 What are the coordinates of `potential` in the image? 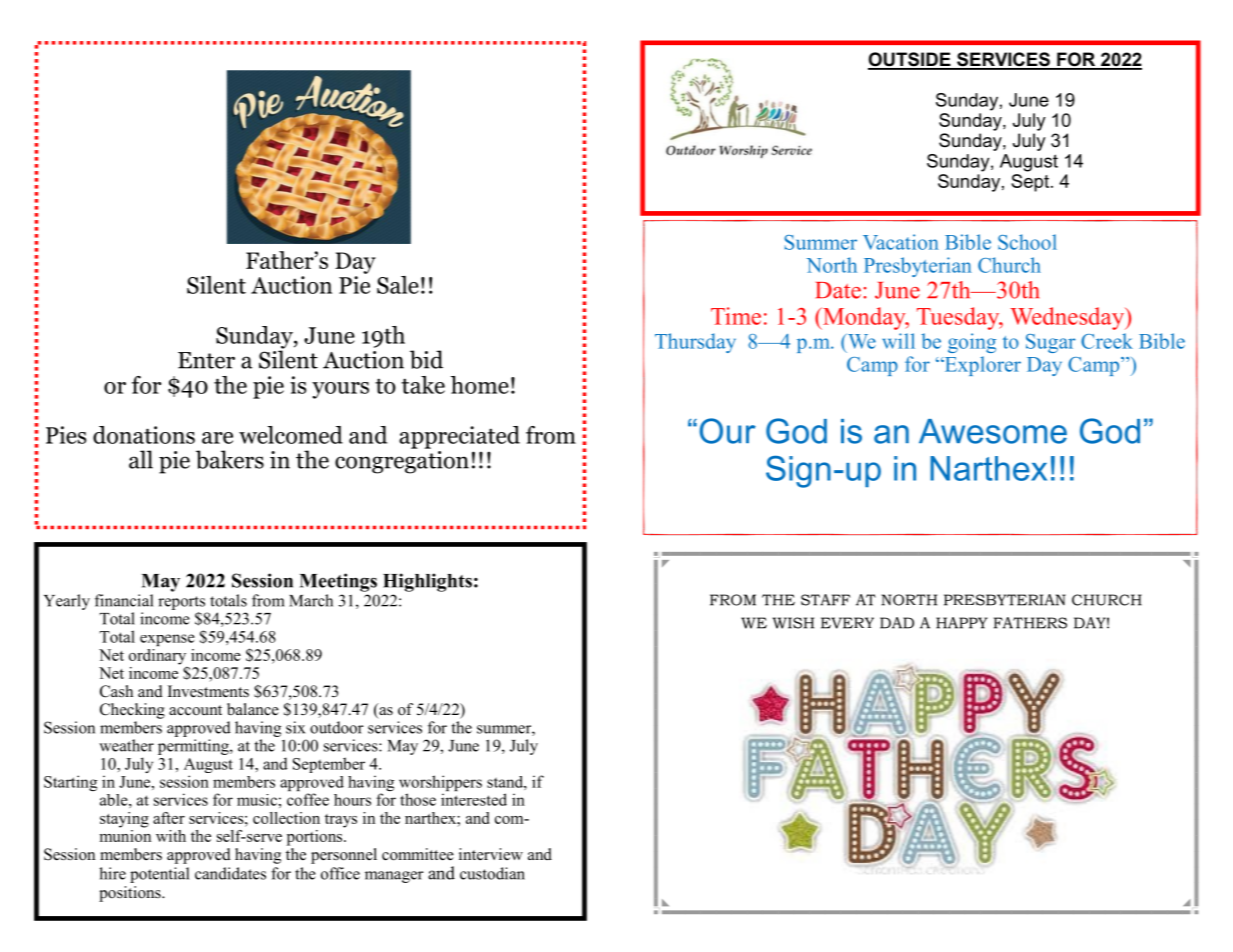 It's located at (159, 875).
